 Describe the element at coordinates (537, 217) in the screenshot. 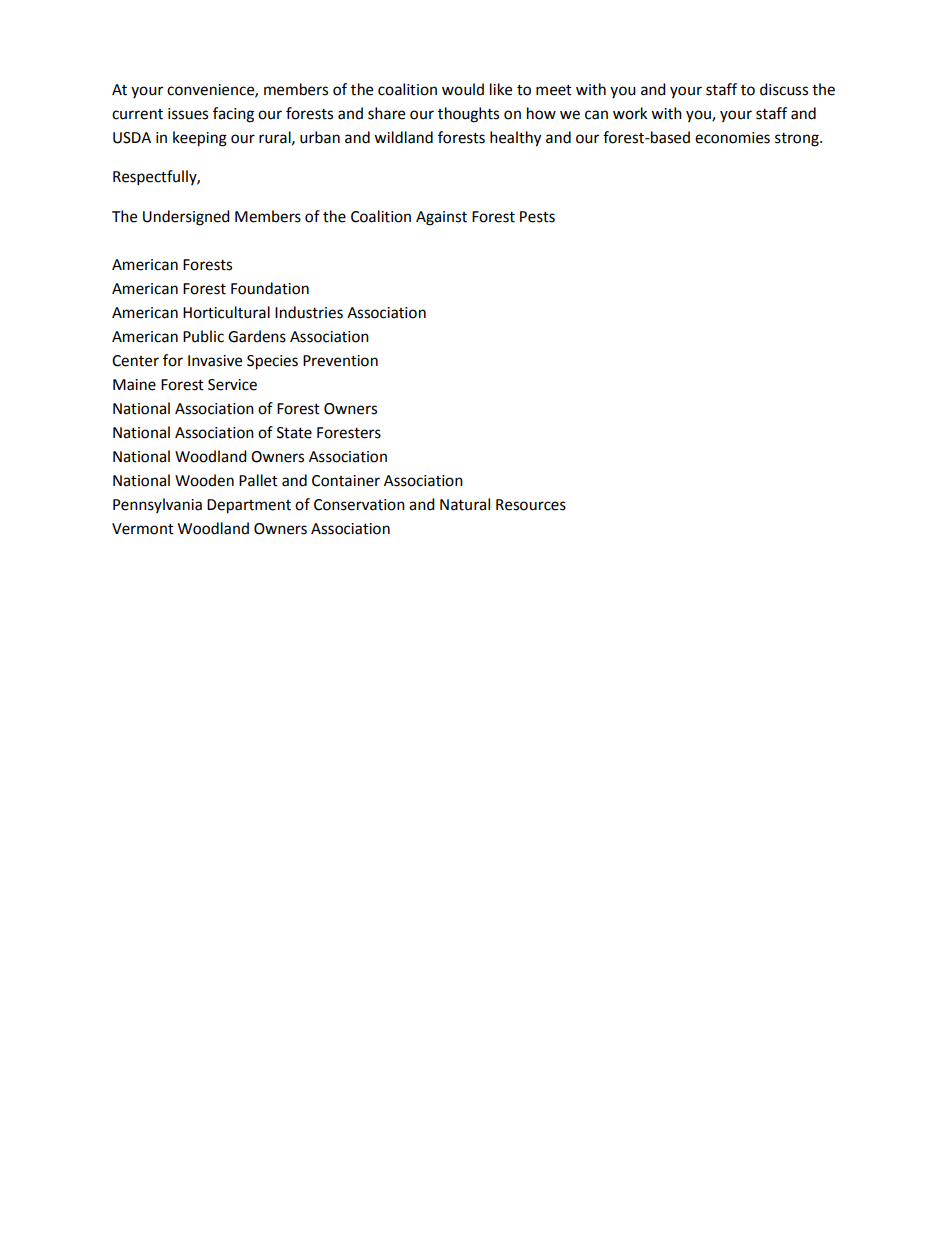

I see `Pests` at that location.
